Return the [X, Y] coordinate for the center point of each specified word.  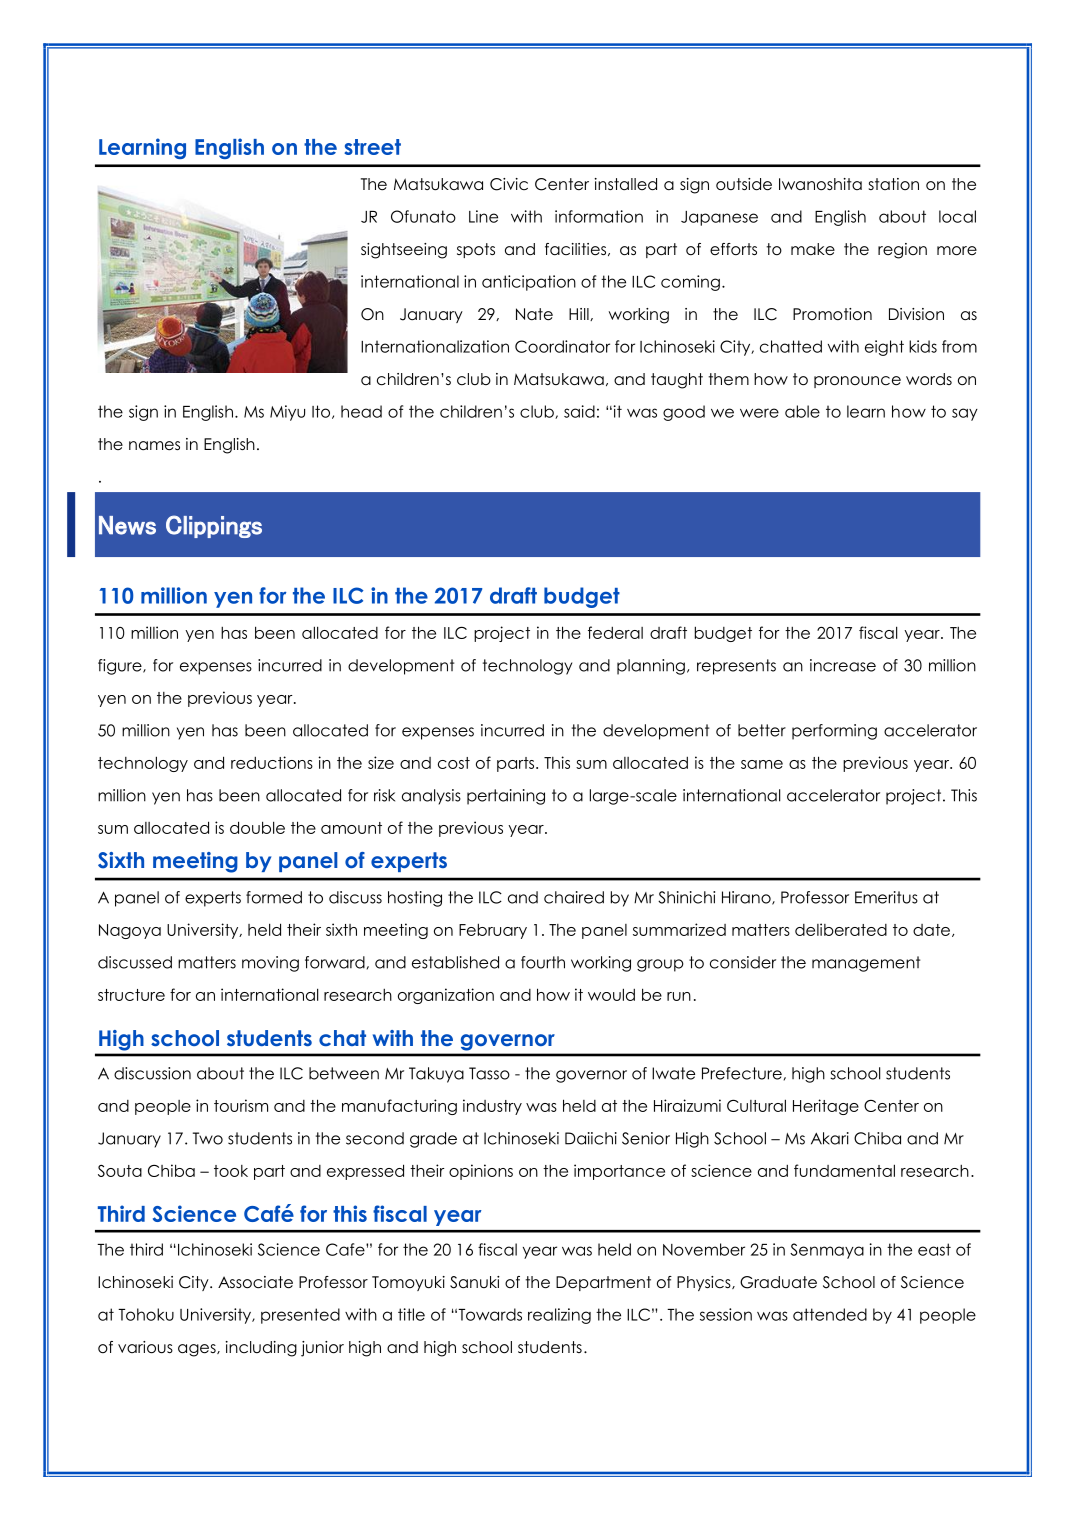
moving [270, 964]
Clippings [214, 526]
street [372, 147]
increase [843, 665]
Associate [255, 1282]
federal [615, 632]
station [894, 184]
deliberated [841, 929]
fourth [543, 962]
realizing [559, 1316]
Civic [509, 184]
